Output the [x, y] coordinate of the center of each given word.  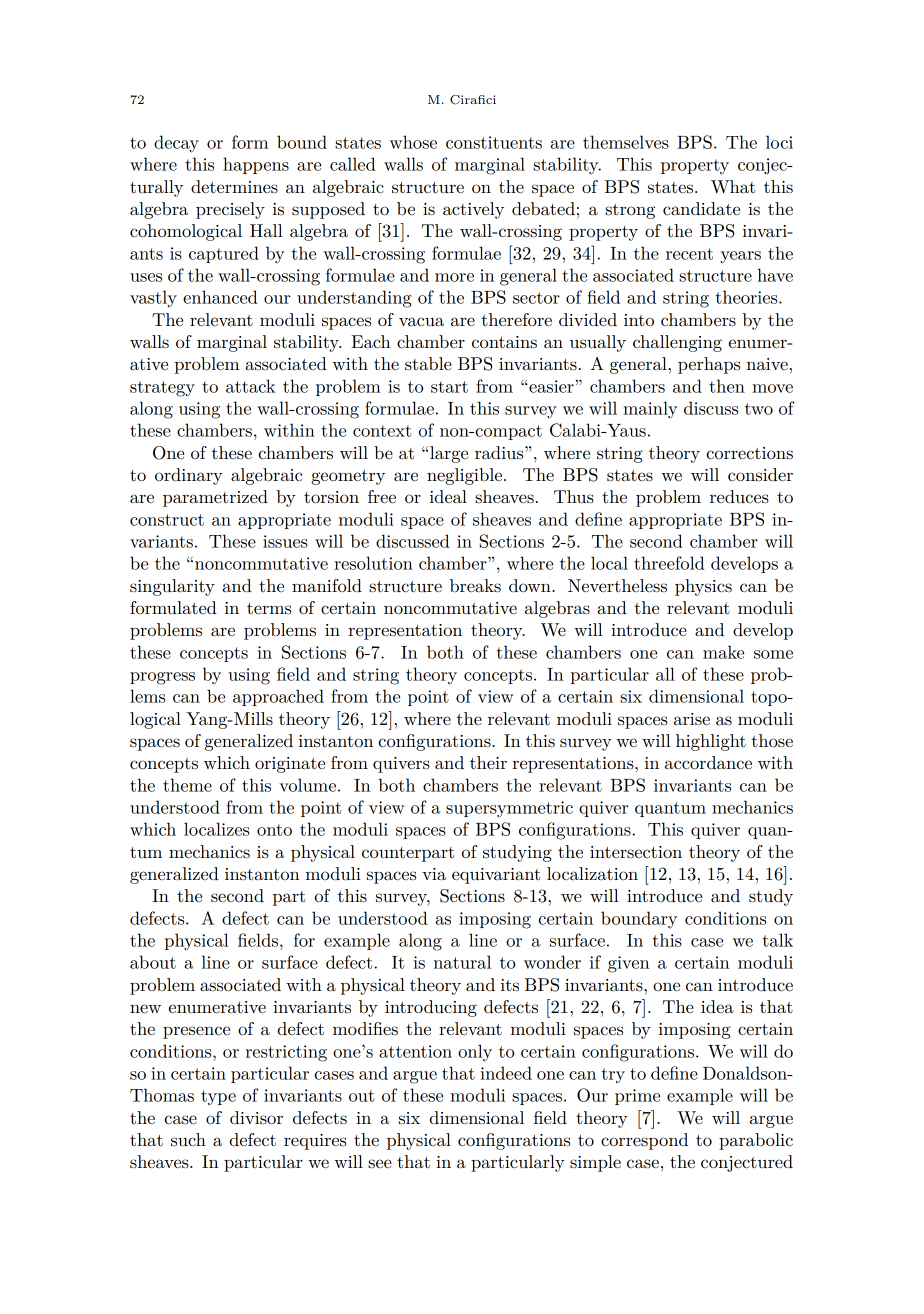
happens [256, 165]
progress [162, 678]
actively [473, 210]
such [188, 1140]
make [723, 652]
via [434, 874]
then [727, 386]
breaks [475, 586]
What [733, 187]
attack [250, 386]
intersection [636, 852]
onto [274, 830]
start [449, 387]
